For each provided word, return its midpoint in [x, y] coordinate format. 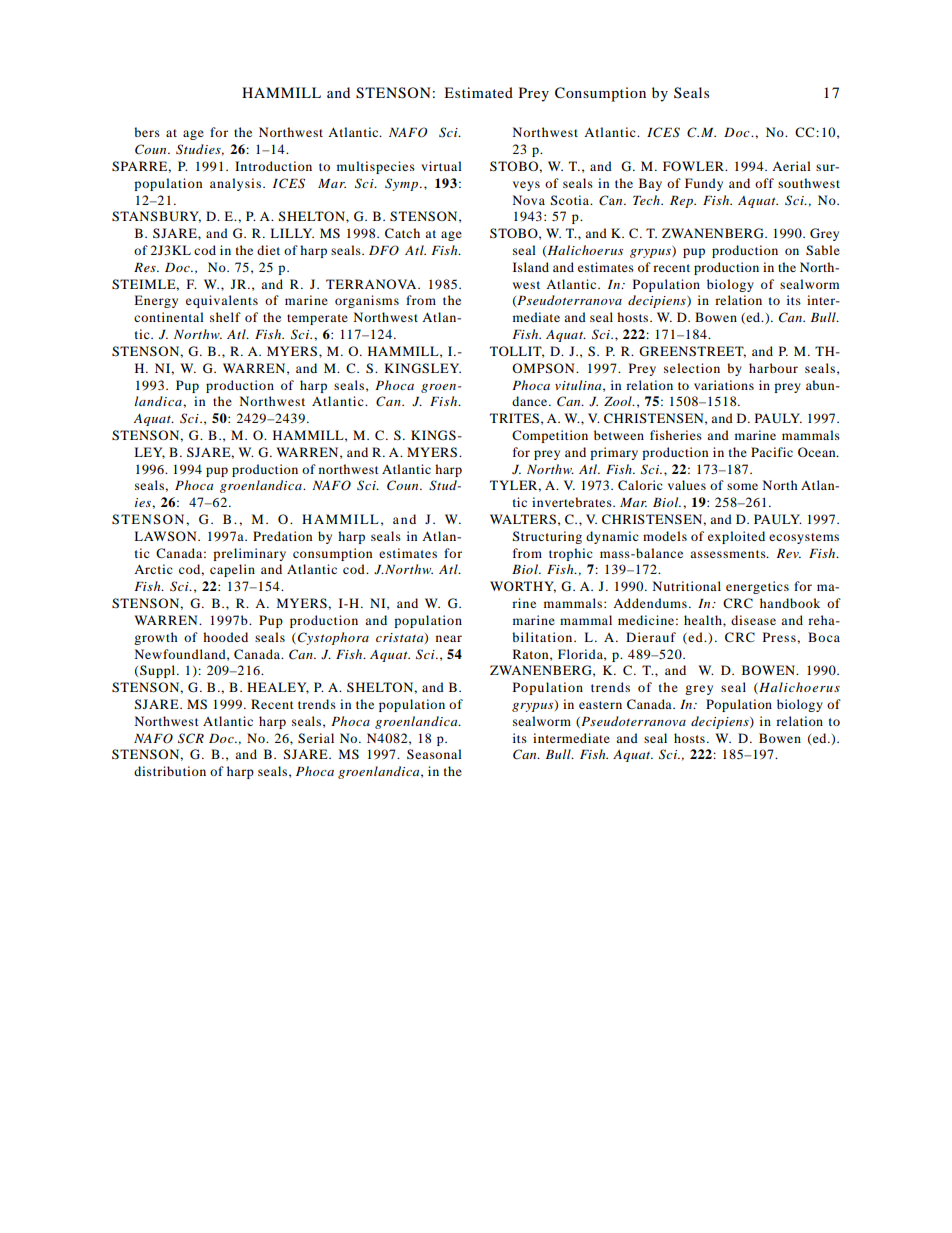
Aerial [791, 166]
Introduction [273, 166]
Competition [550, 436]
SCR [191, 738]
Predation [282, 536]
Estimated [478, 92]
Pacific [772, 452]
